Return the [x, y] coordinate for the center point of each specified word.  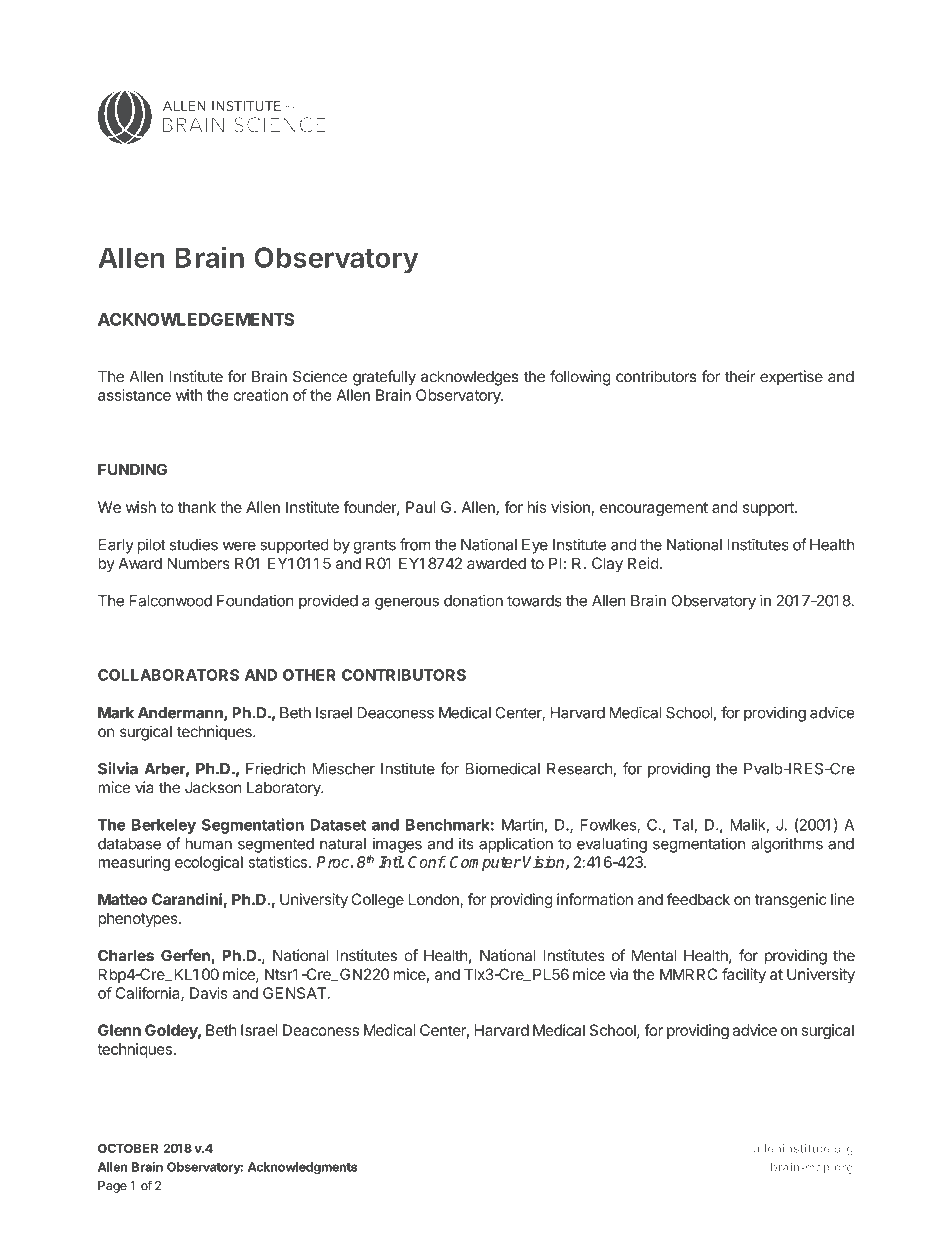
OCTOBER [128, 1148]
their [740, 376]
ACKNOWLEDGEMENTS [196, 319]
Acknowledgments [302, 1168]
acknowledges [470, 378]
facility [744, 976]
